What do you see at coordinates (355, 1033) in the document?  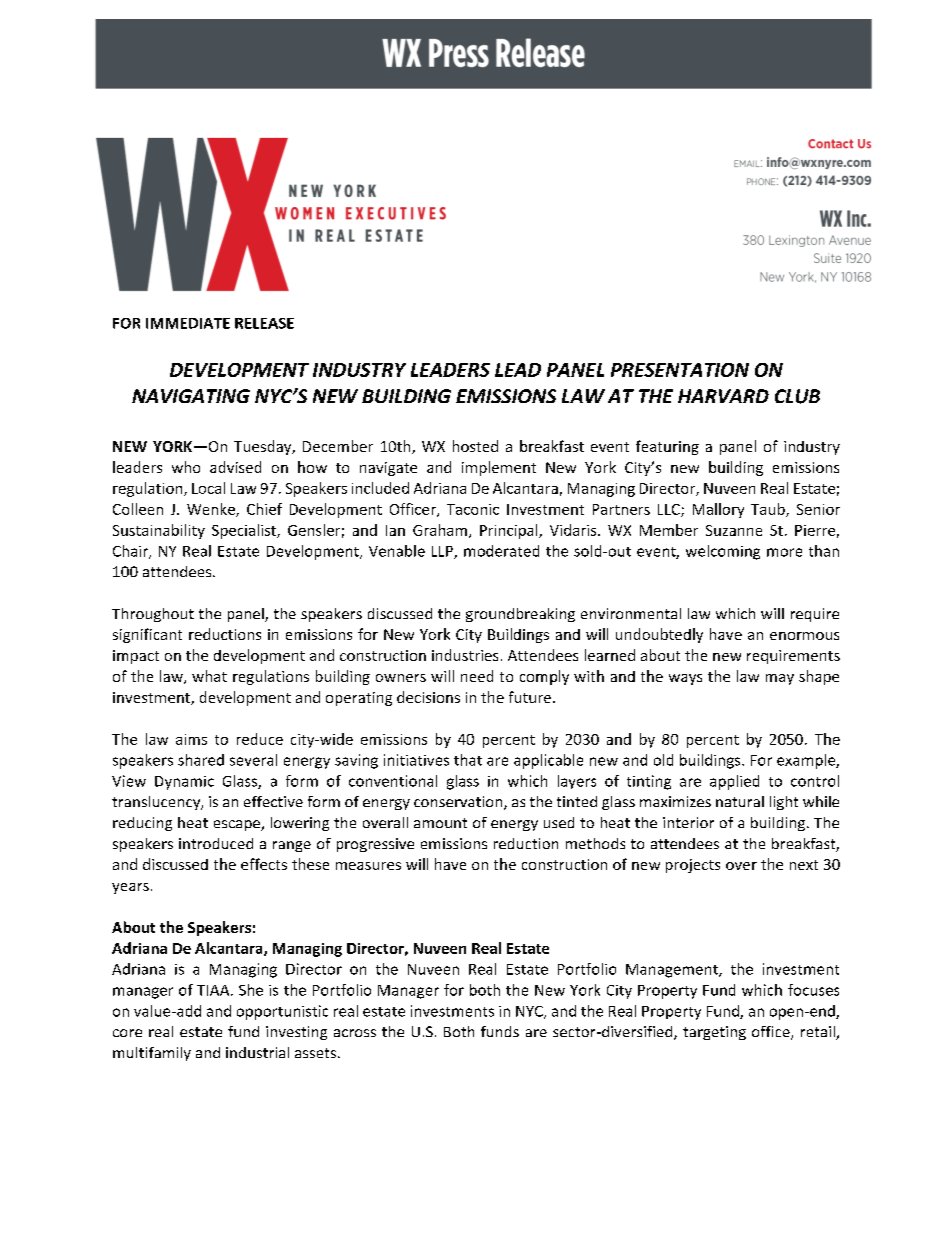 I see `across` at bounding box center [355, 1033].
